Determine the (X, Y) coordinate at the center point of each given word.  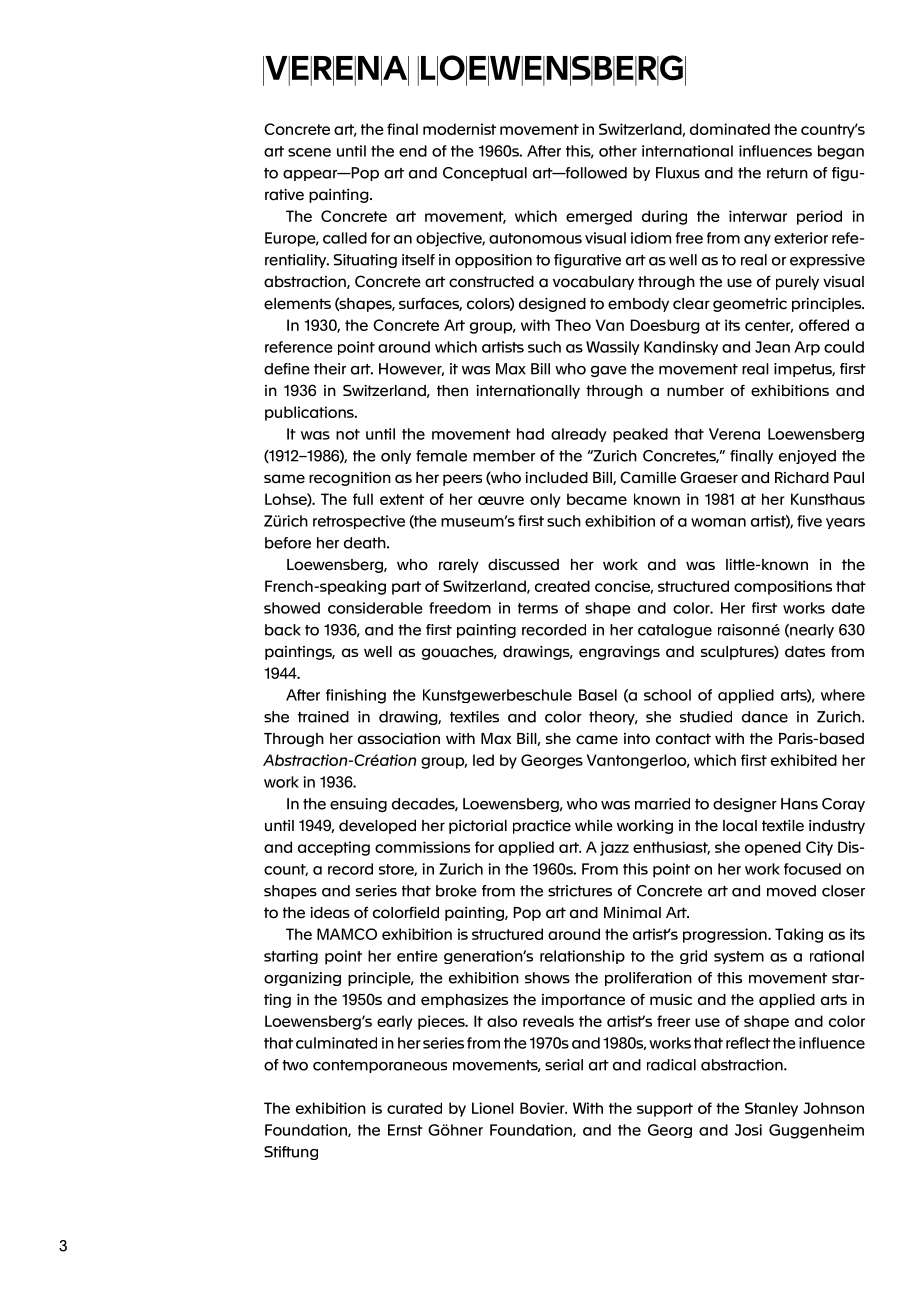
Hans (799, 804)
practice (542, 827)
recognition (350, 479)
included (556, 478)
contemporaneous (380, 1066)
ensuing (358, 805)
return (787, 173)
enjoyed (807, 457)
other (618, 151)
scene (309, 152)
